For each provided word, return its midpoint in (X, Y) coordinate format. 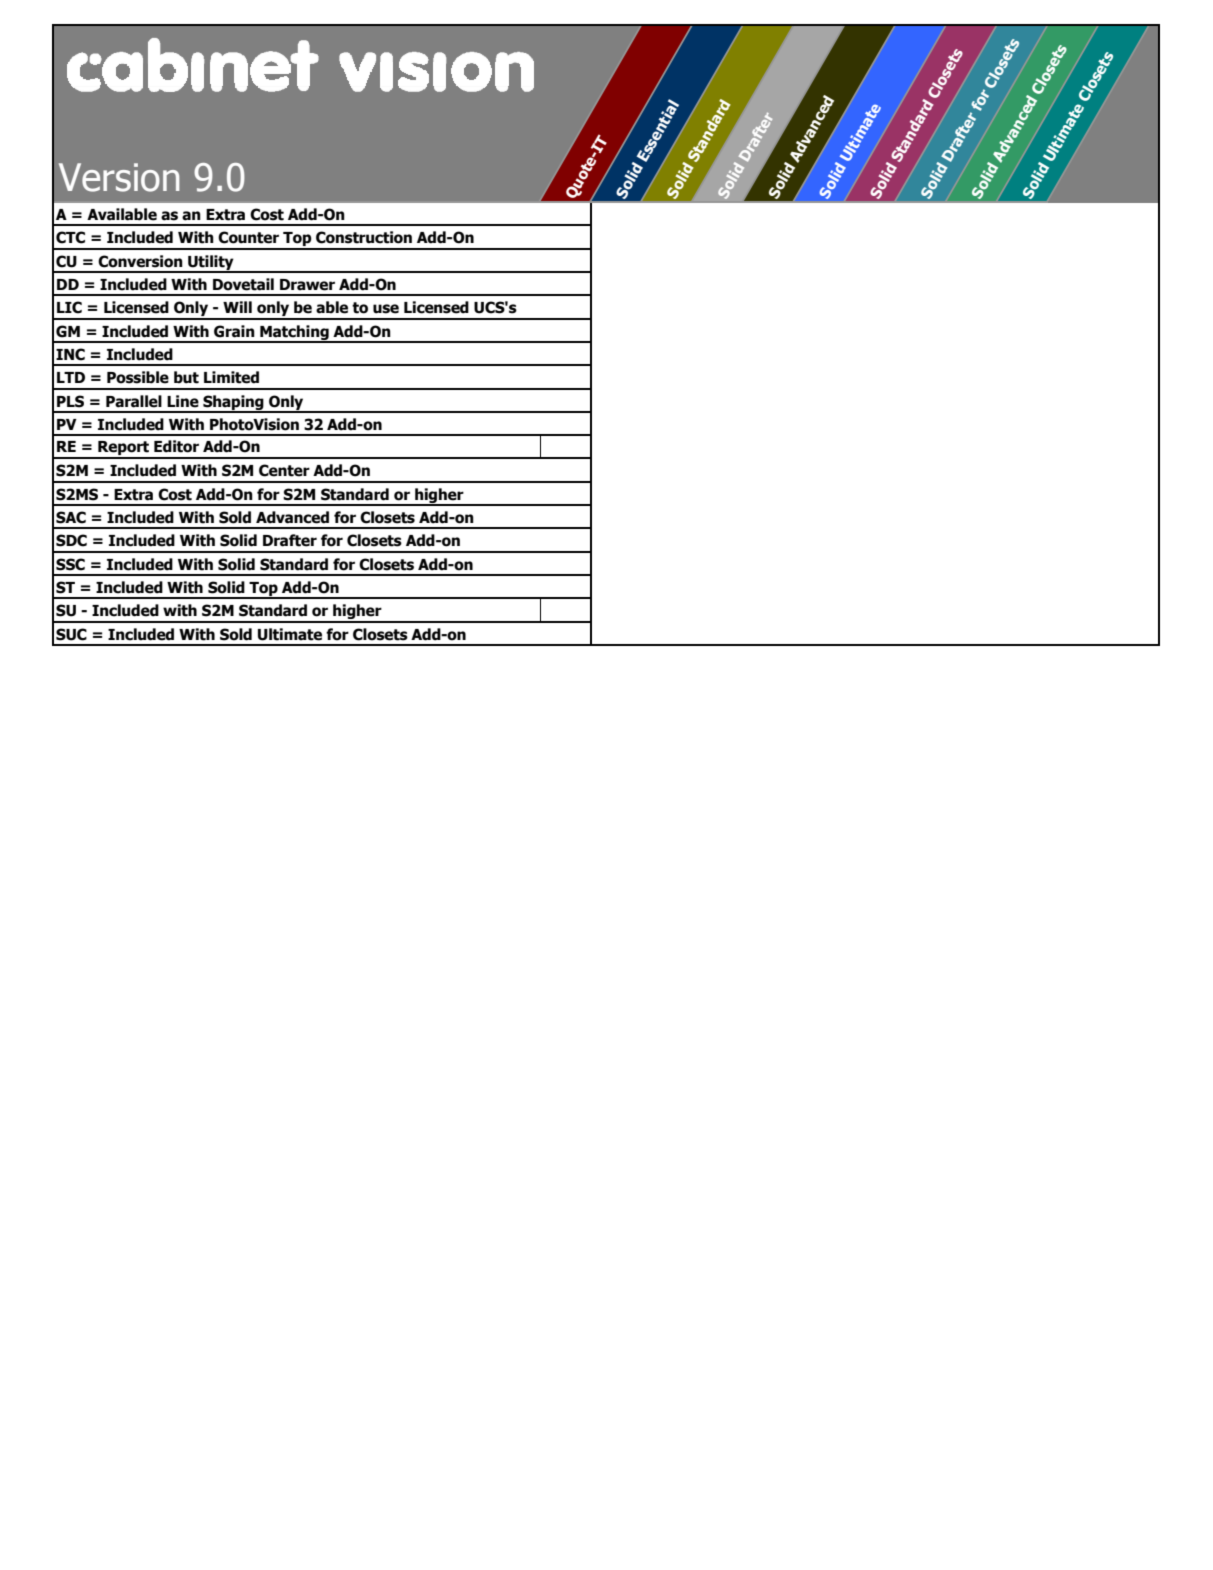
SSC (70, 564)
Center (284, 470)
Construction (364, 237)
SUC (71, 634)
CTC (70, 237)
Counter (248, 237)
